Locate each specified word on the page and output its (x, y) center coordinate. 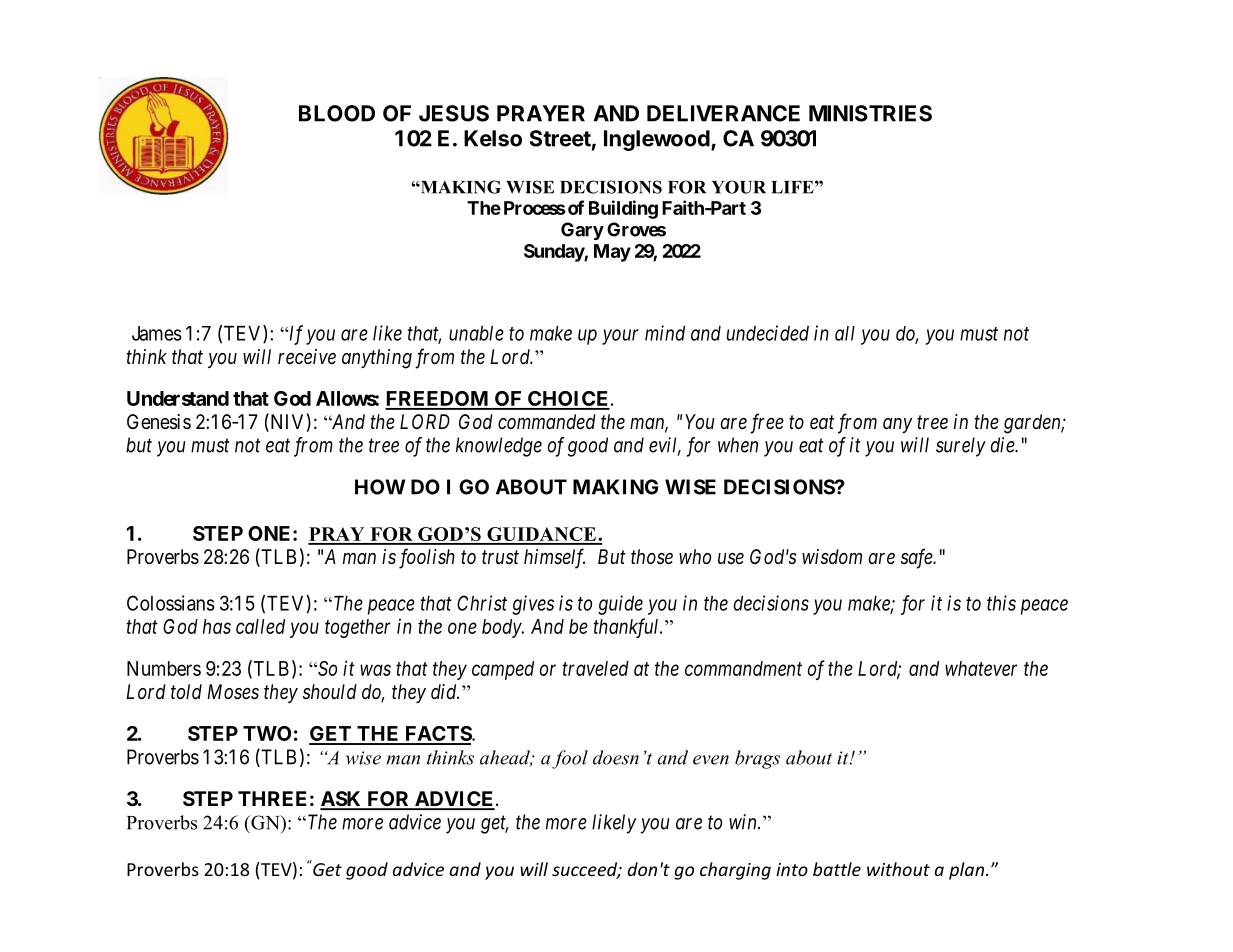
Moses (233, 692)
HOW (380, 487)
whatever (981, 668)
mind (665, 333)
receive (307, 356)
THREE (272, 798)
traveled (596, 668)
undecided (768, 333)
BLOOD (337, 113)
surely (961, 447)
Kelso (493, 138)
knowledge (499, 447)
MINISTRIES (870, 113)
